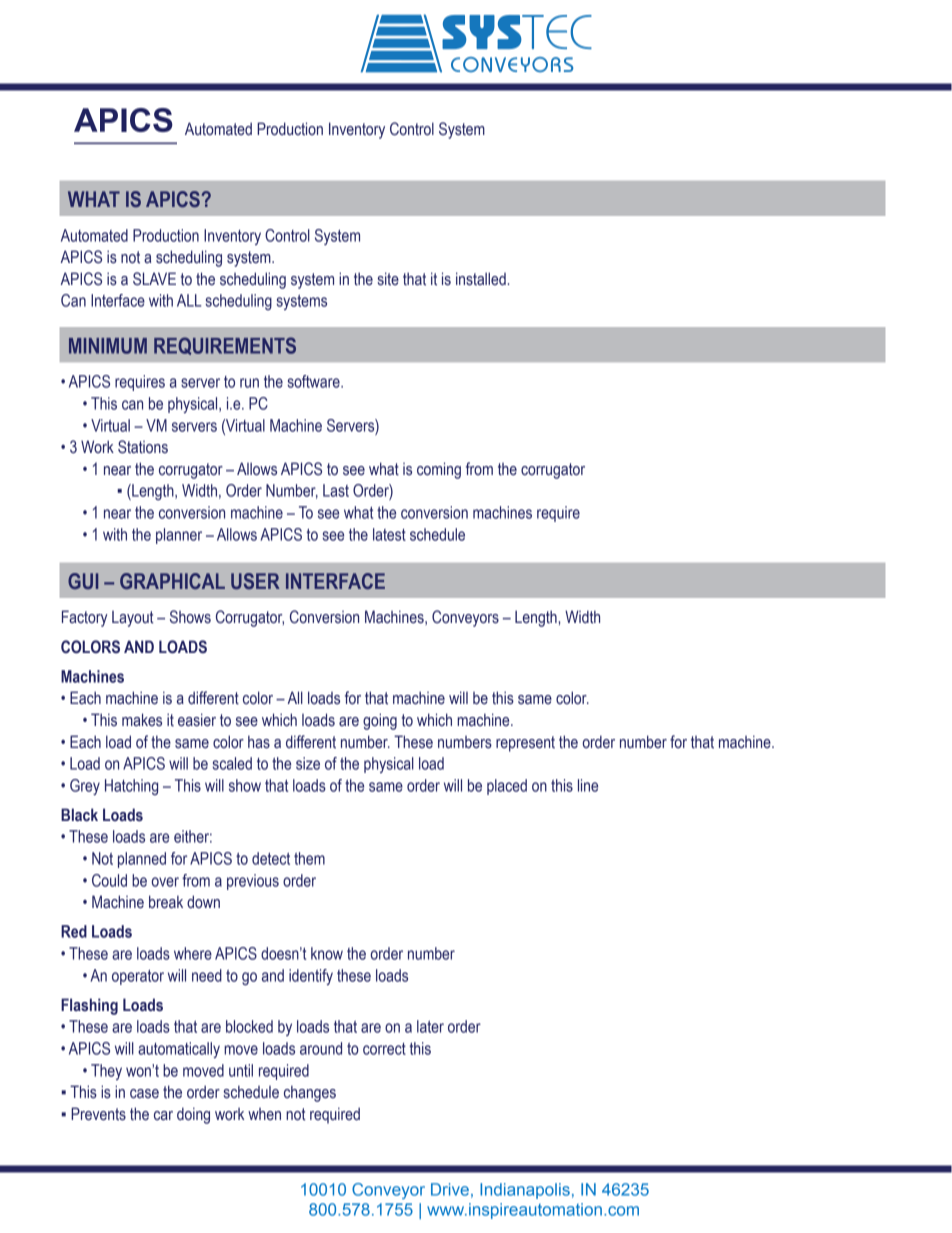 The height and width of the document is (1233, 952). What do you see at coordinates (142, 860) in the document?
I see `planned` at bounding box center [142, 860].
